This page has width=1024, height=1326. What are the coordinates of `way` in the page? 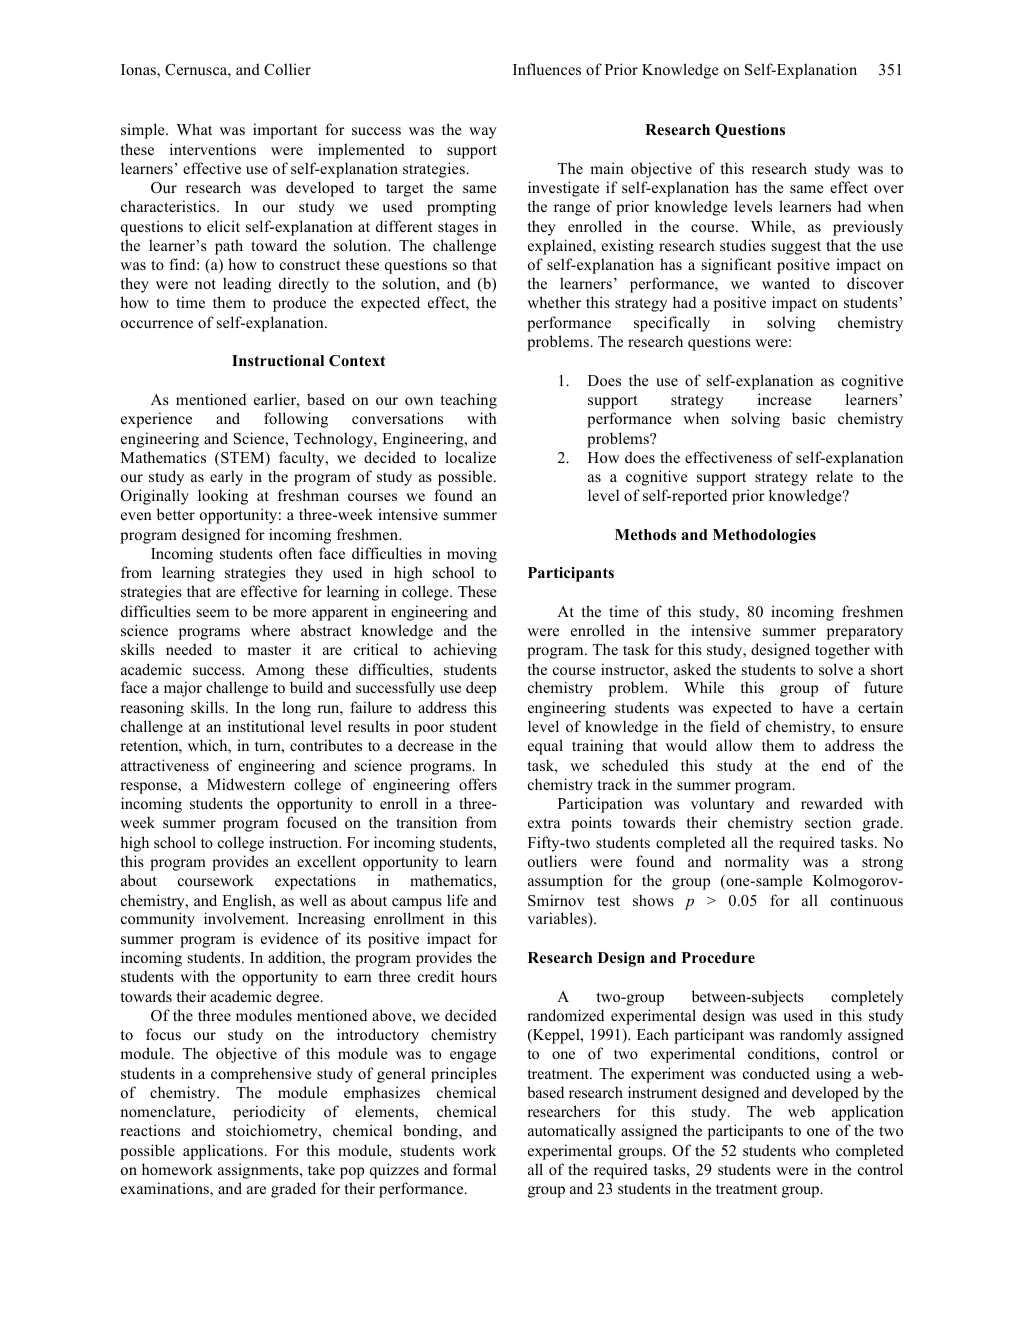 It's located at (483, 133).
